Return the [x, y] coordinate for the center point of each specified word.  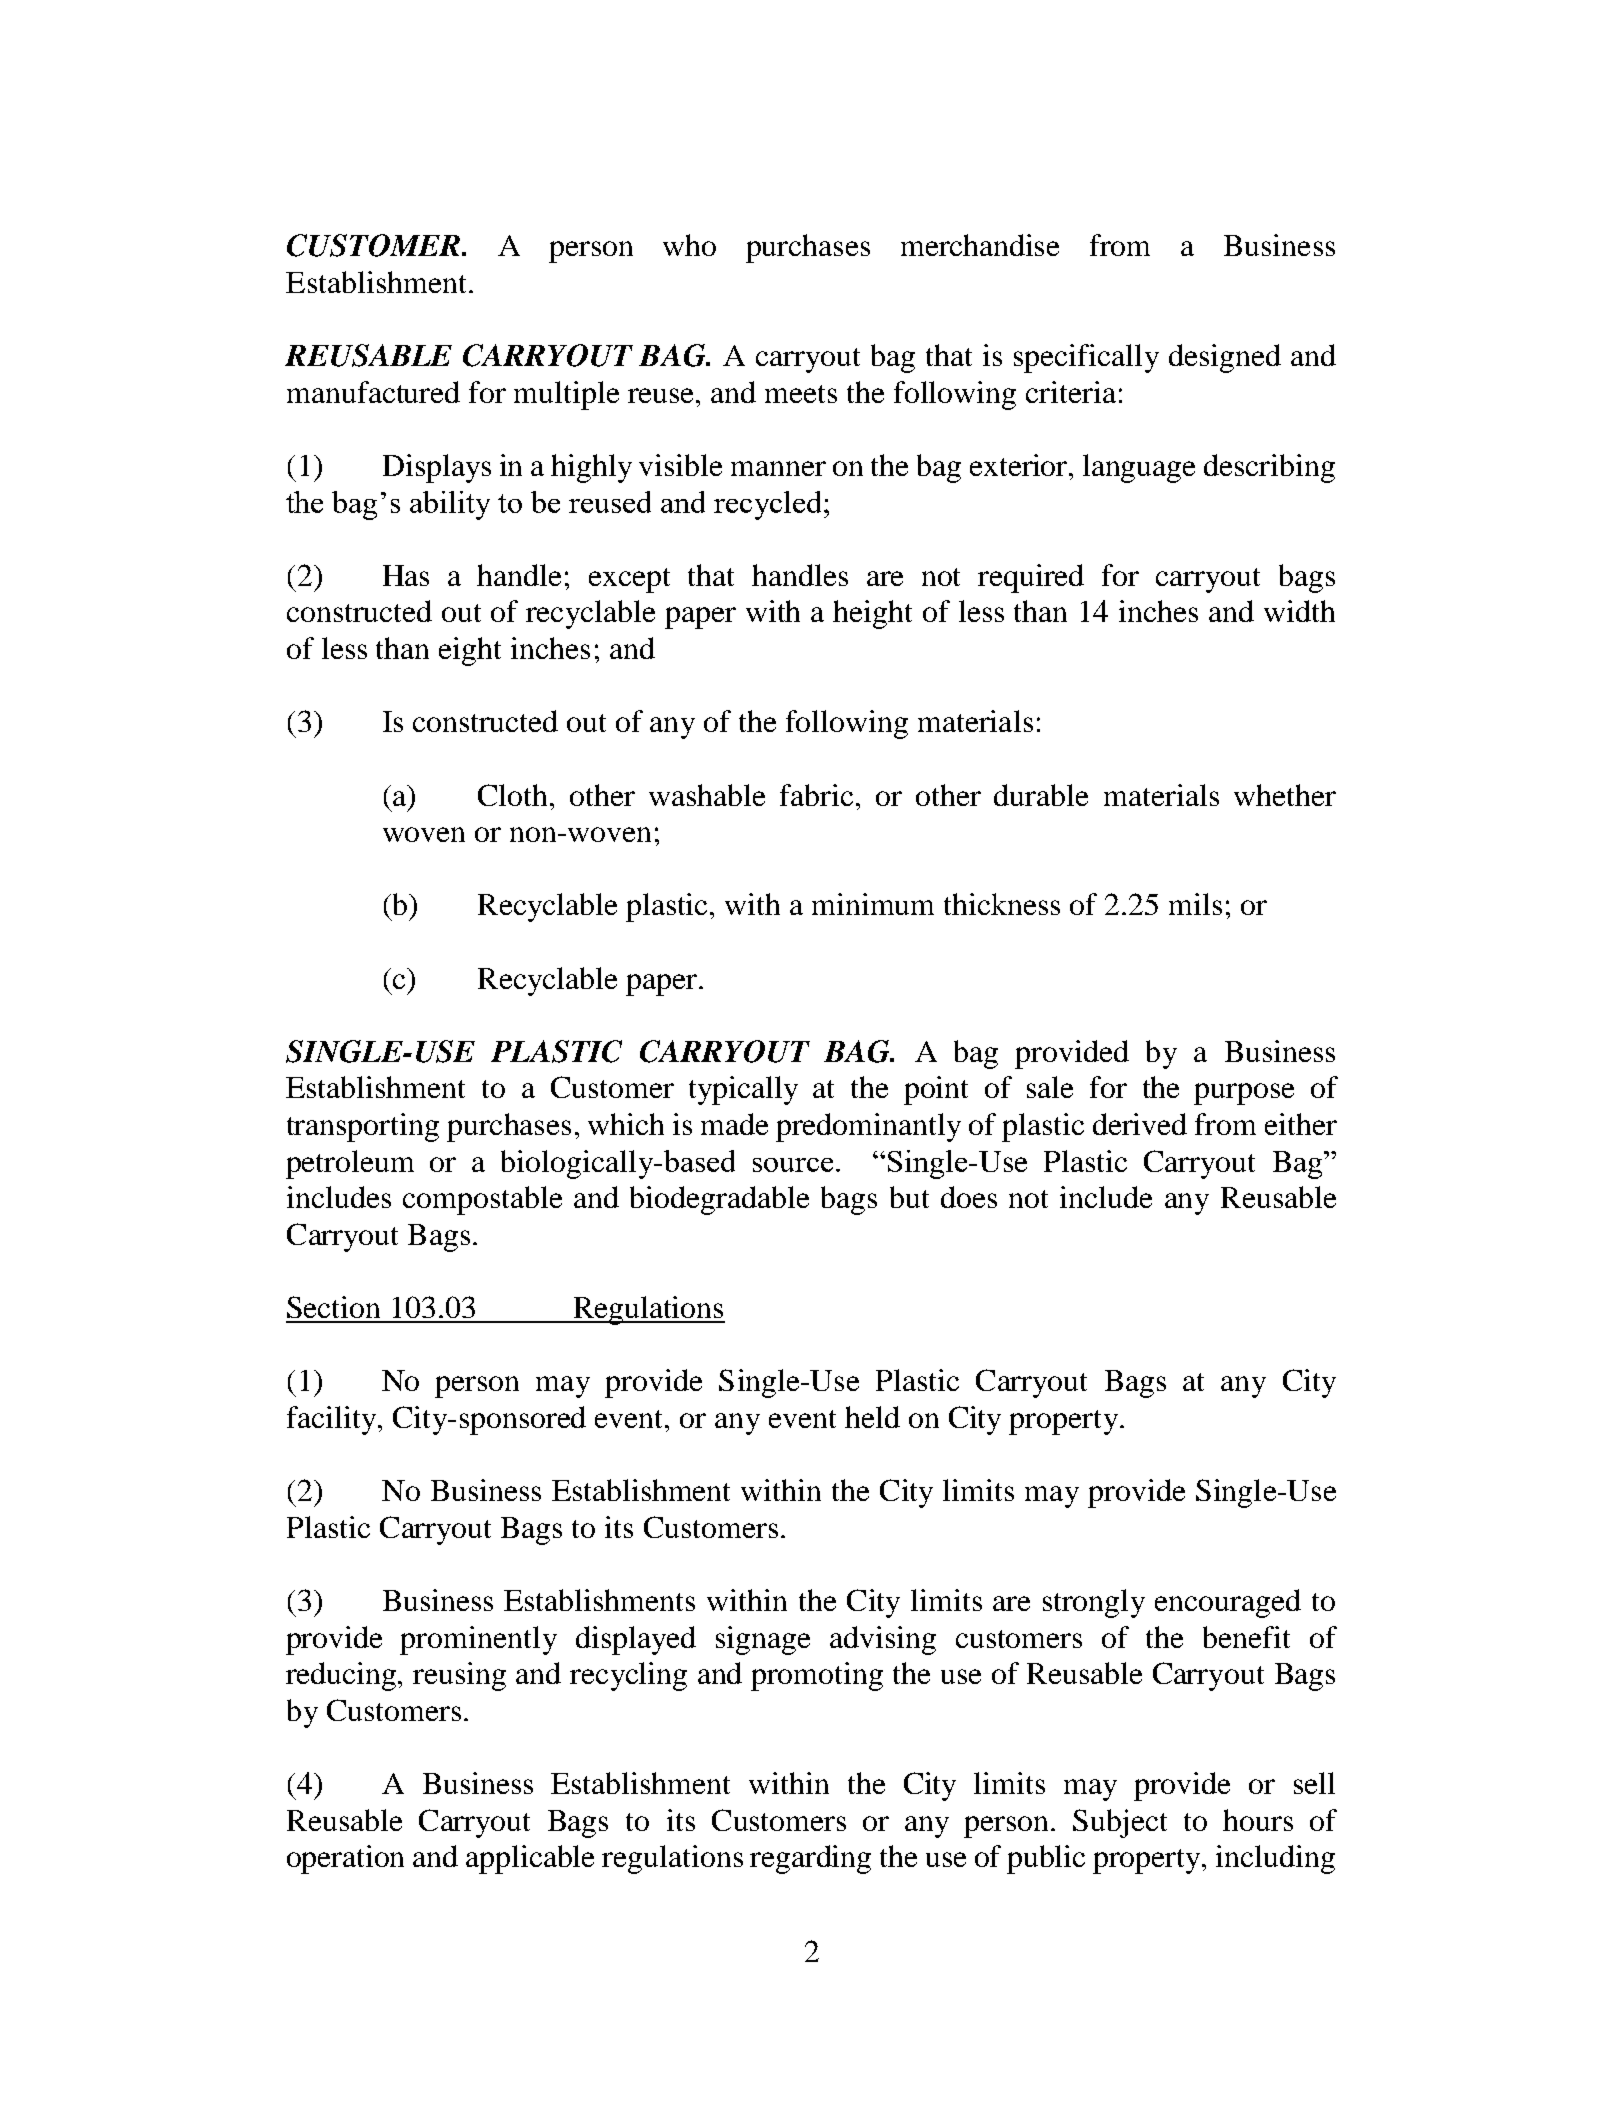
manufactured [373, 392]
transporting [363, 1127]
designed [1225, 358]
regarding [810, 1859]
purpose [1244, 1094]
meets [801, 394]
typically [743, 1090]
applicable [530, 1859]
